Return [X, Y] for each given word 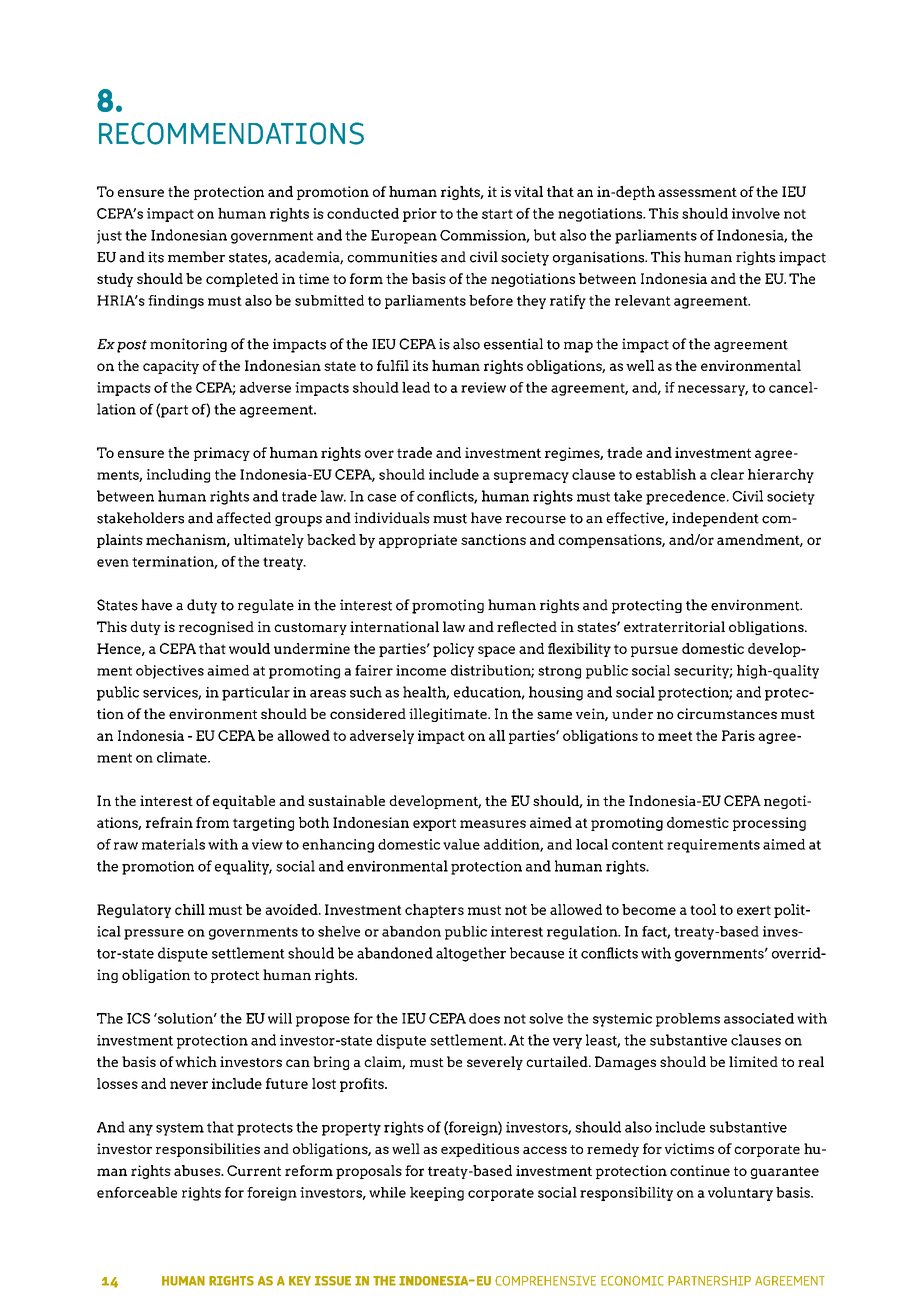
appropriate [418, 541]
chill [190, 909]
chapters [434, 911]
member [196, 257]
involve [756, 213]
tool [703, 909]
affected [244, 518]
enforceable [137, 1192]
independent [715, 519]
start [497, 214]
